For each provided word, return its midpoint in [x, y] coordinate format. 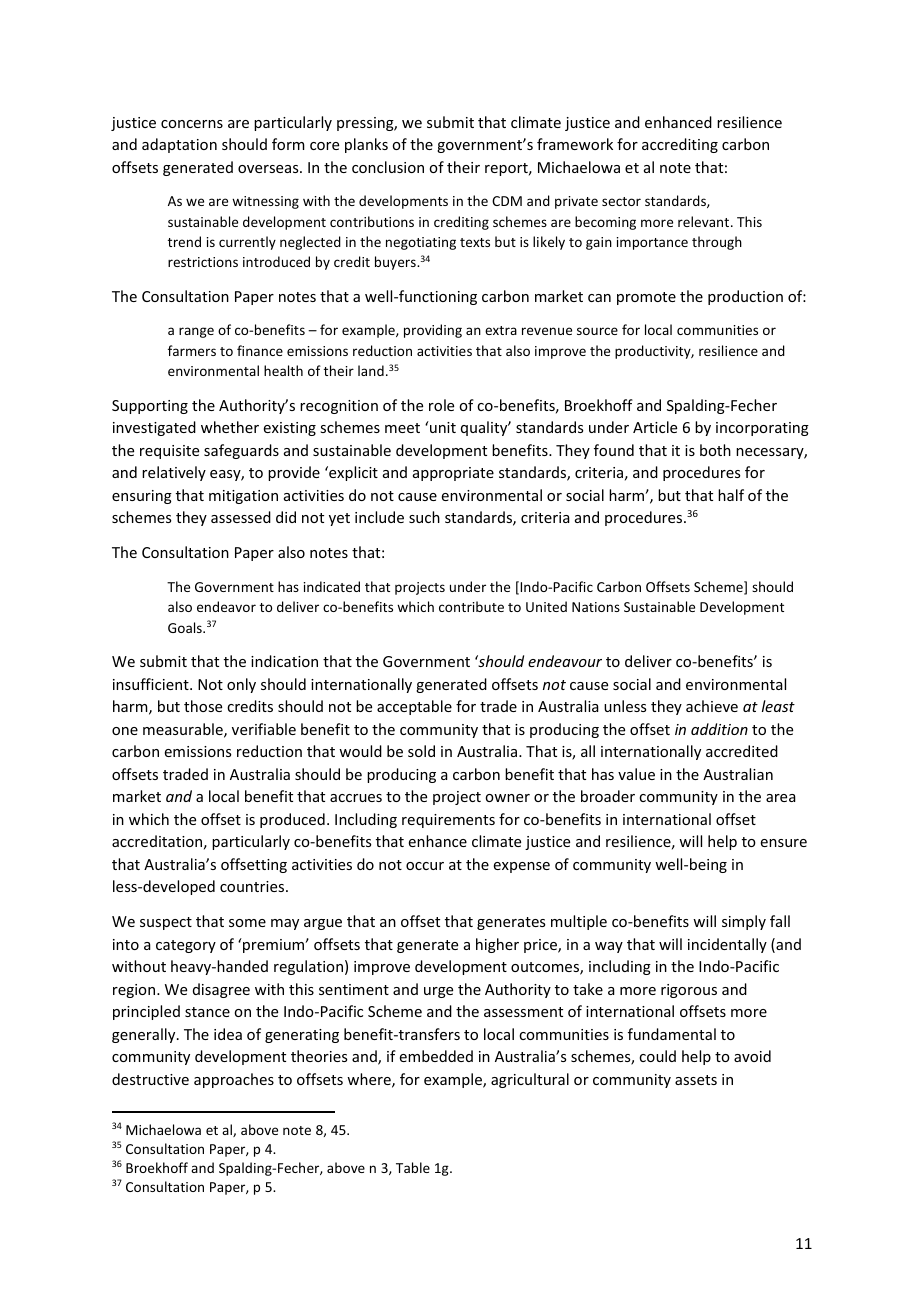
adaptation [179, 145]
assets [696, 1080]
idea [228, 1034]
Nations [596, 607]
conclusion [388, 167]
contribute [471, 606]
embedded [436, 1056]
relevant [705, 221]
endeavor [226, 606]
